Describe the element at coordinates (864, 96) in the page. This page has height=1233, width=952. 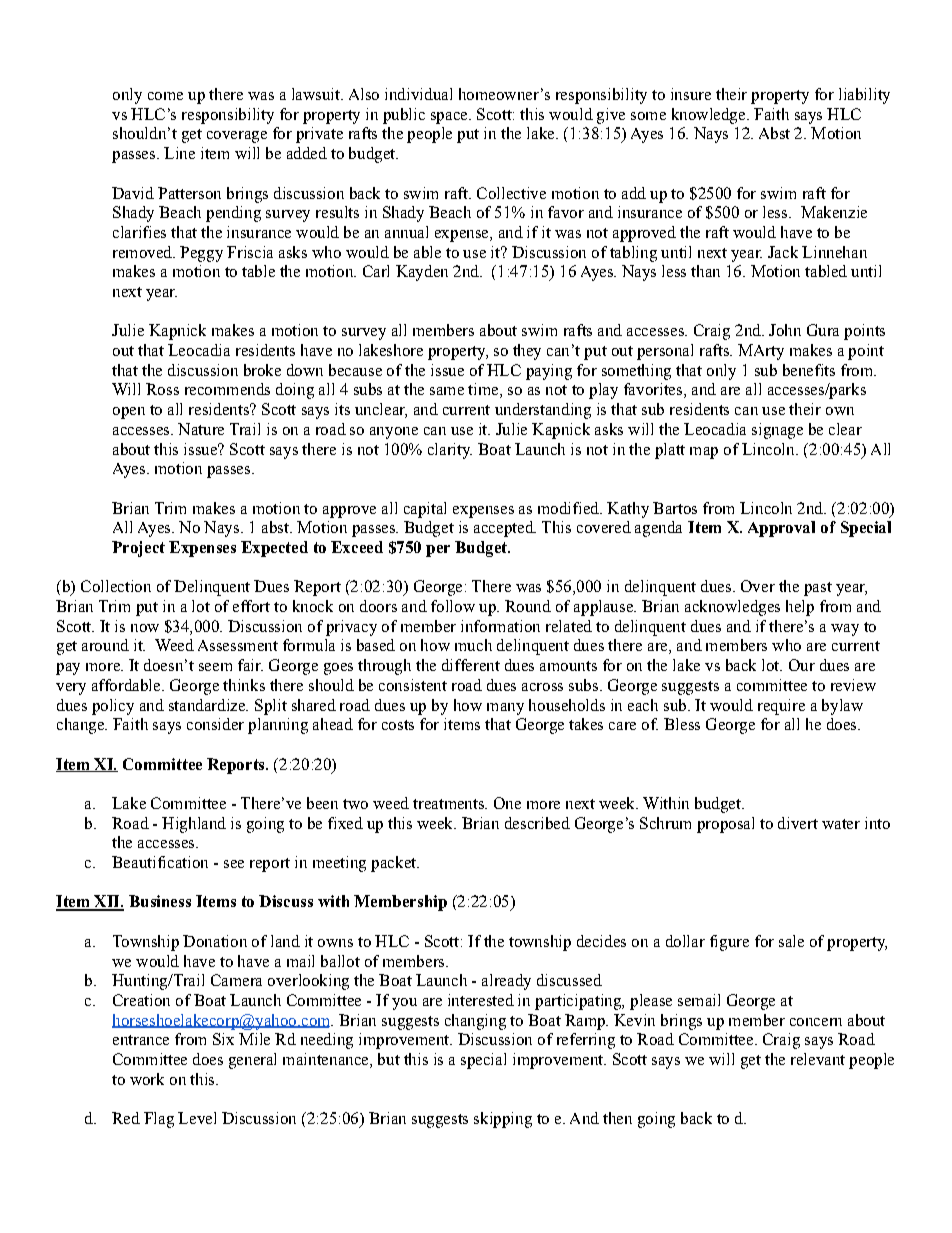
I see `liability` at that location.
